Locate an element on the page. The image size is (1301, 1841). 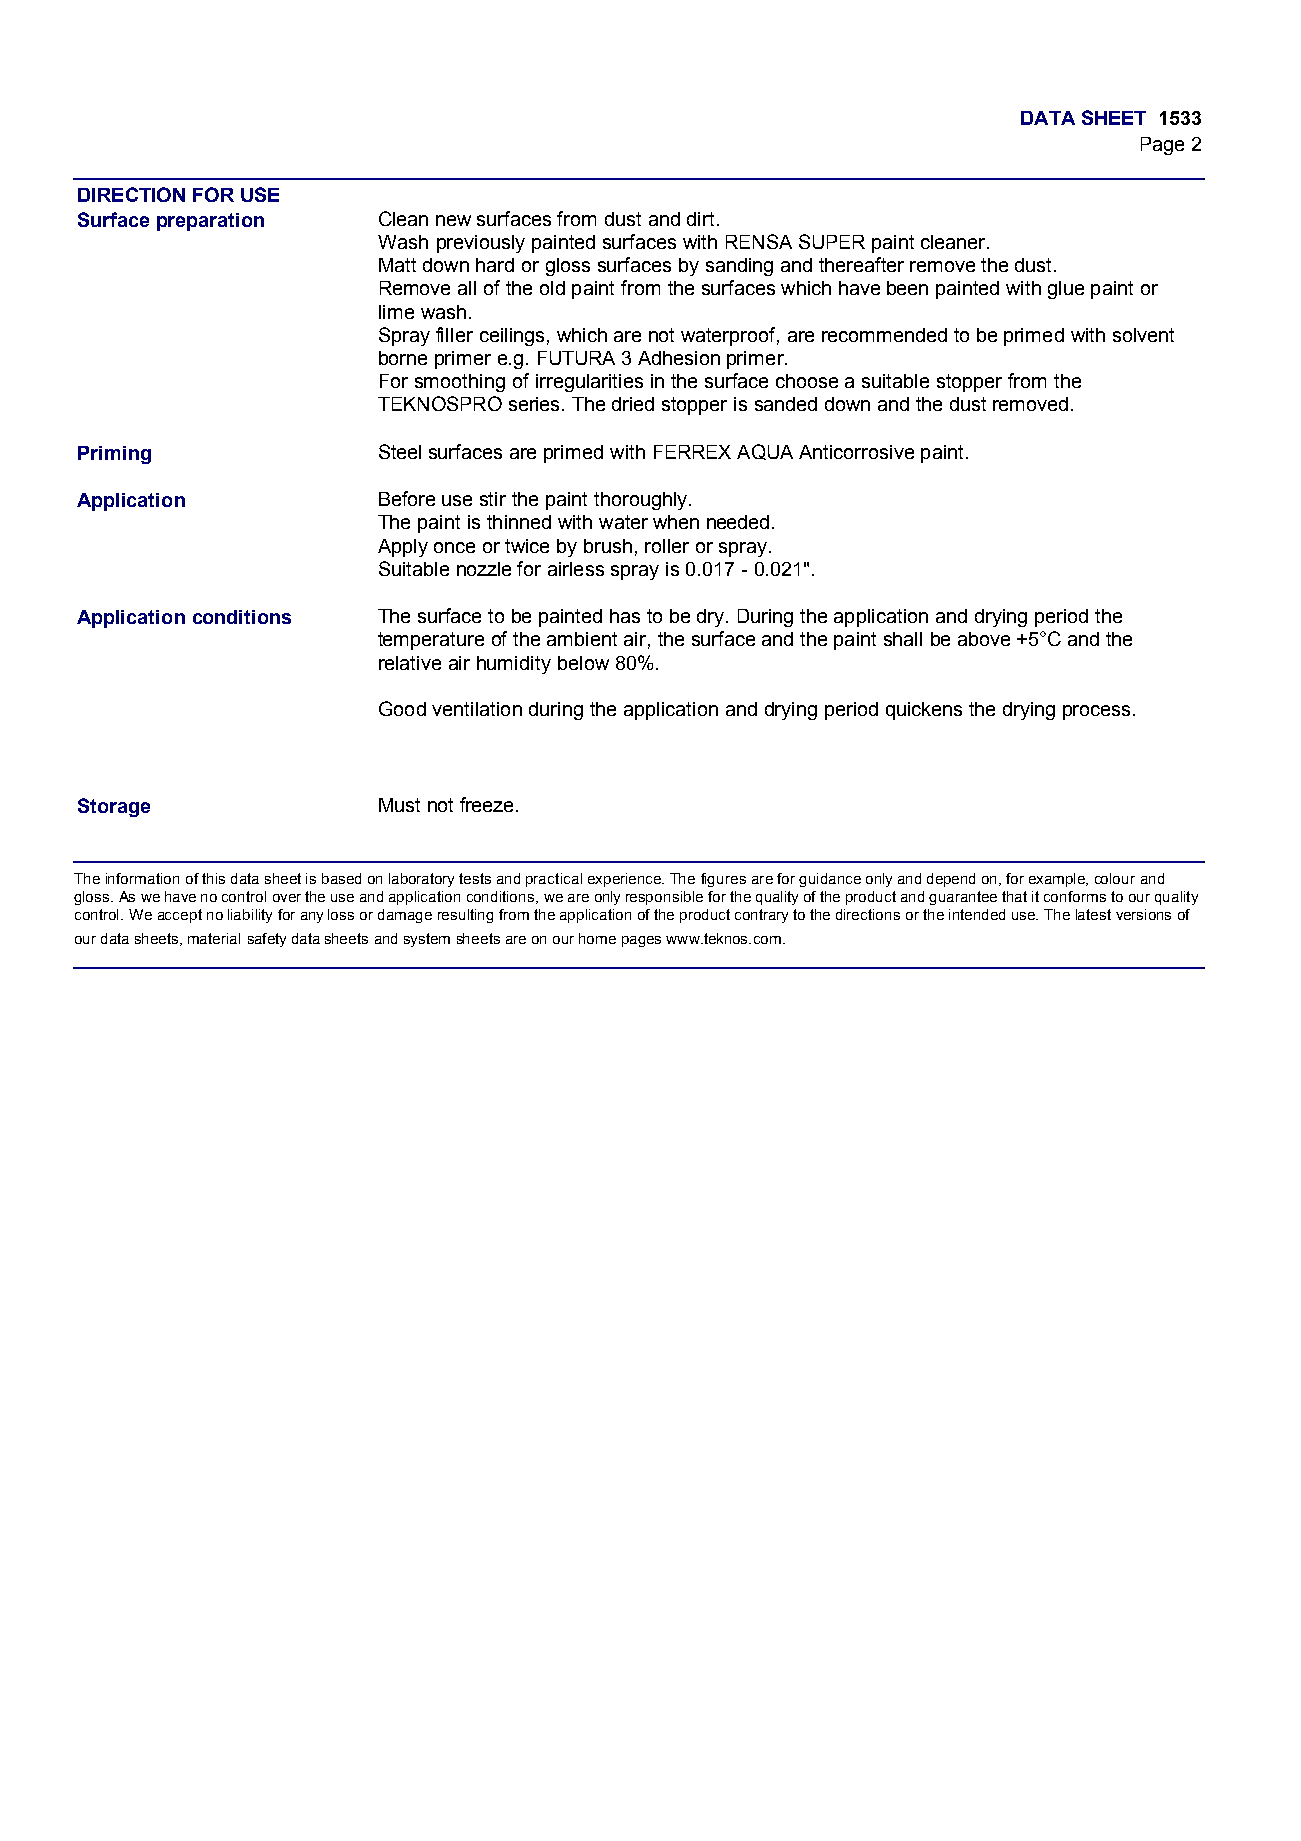
preparation is located at coordinates (210, 222).
